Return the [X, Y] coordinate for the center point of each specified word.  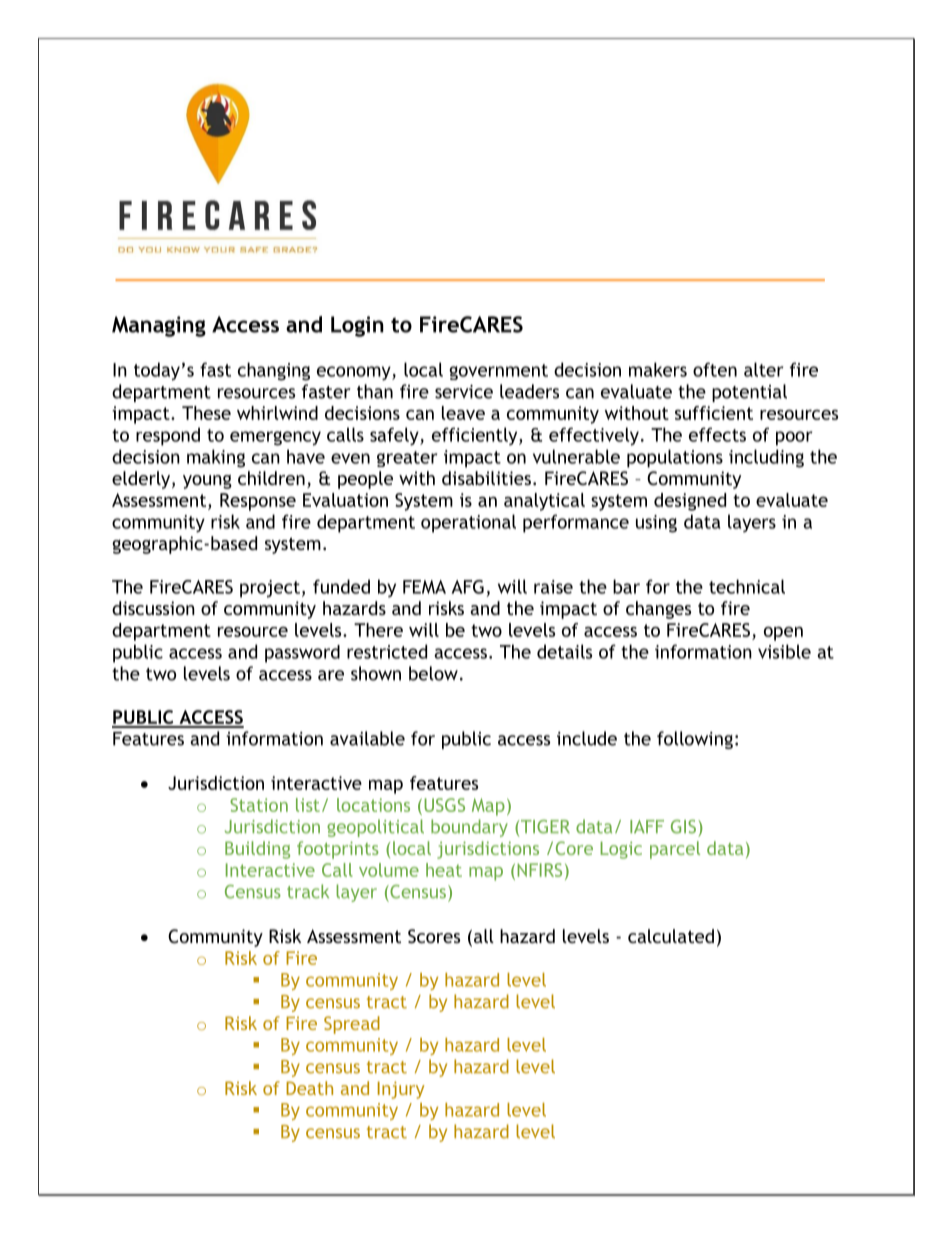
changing [274, 371]
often [715, 369]
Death [309, 1088]
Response [258, 502]
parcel [675, 850]
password [302, 654]
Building [257, 850]
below [433, 673]
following [695, 740]
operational [468, 523]
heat [444, 870]
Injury [401, 1090]
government [498, 372]
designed [690, 502]
